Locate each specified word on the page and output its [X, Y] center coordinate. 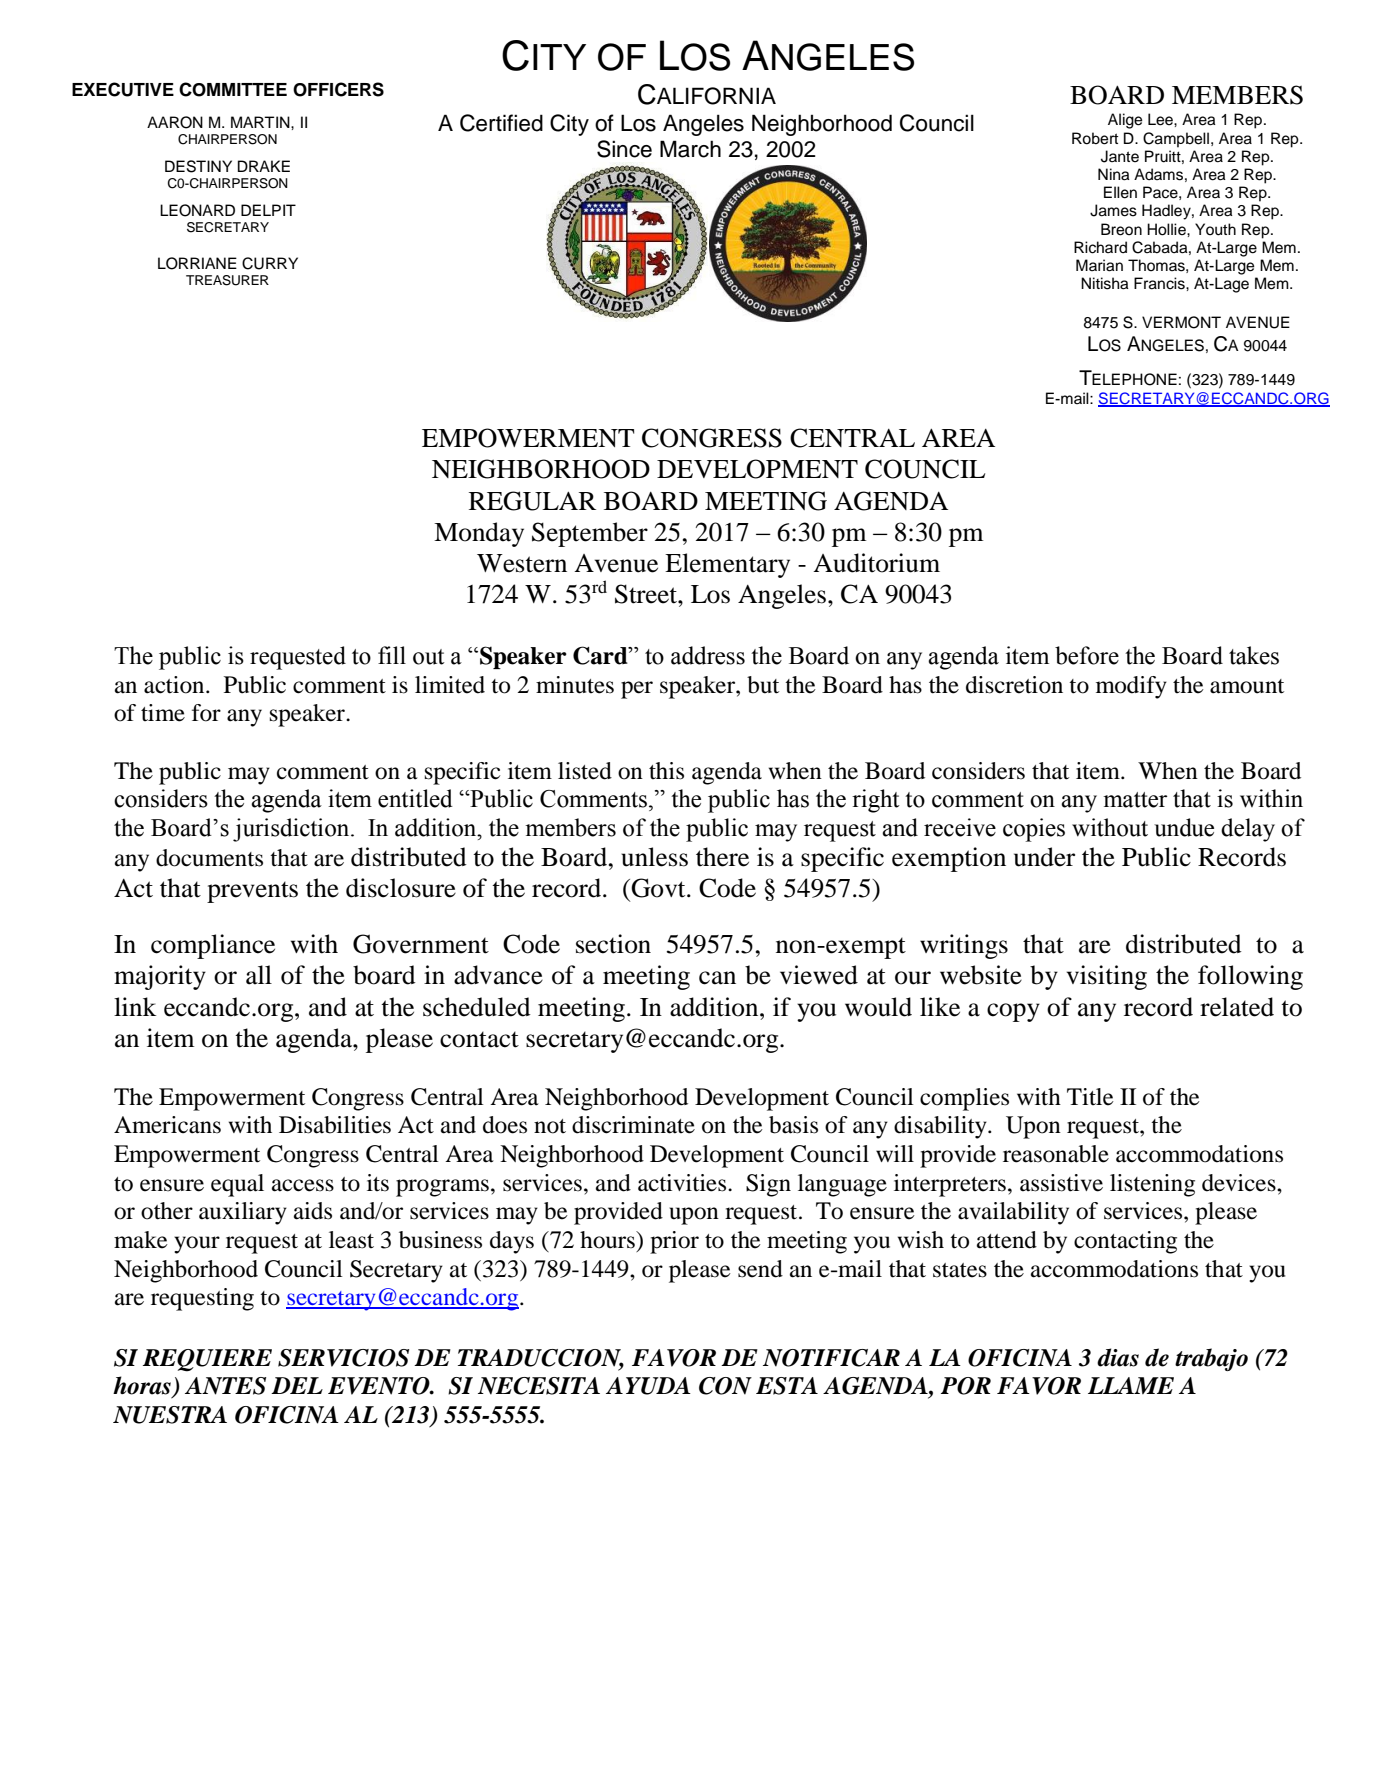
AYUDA [648, 1386]
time [163, 713]
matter [1135, 800]
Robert [1095, 138]
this [666, 771]
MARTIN [261, 122]
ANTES [225, 1386]
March [690, 149]
